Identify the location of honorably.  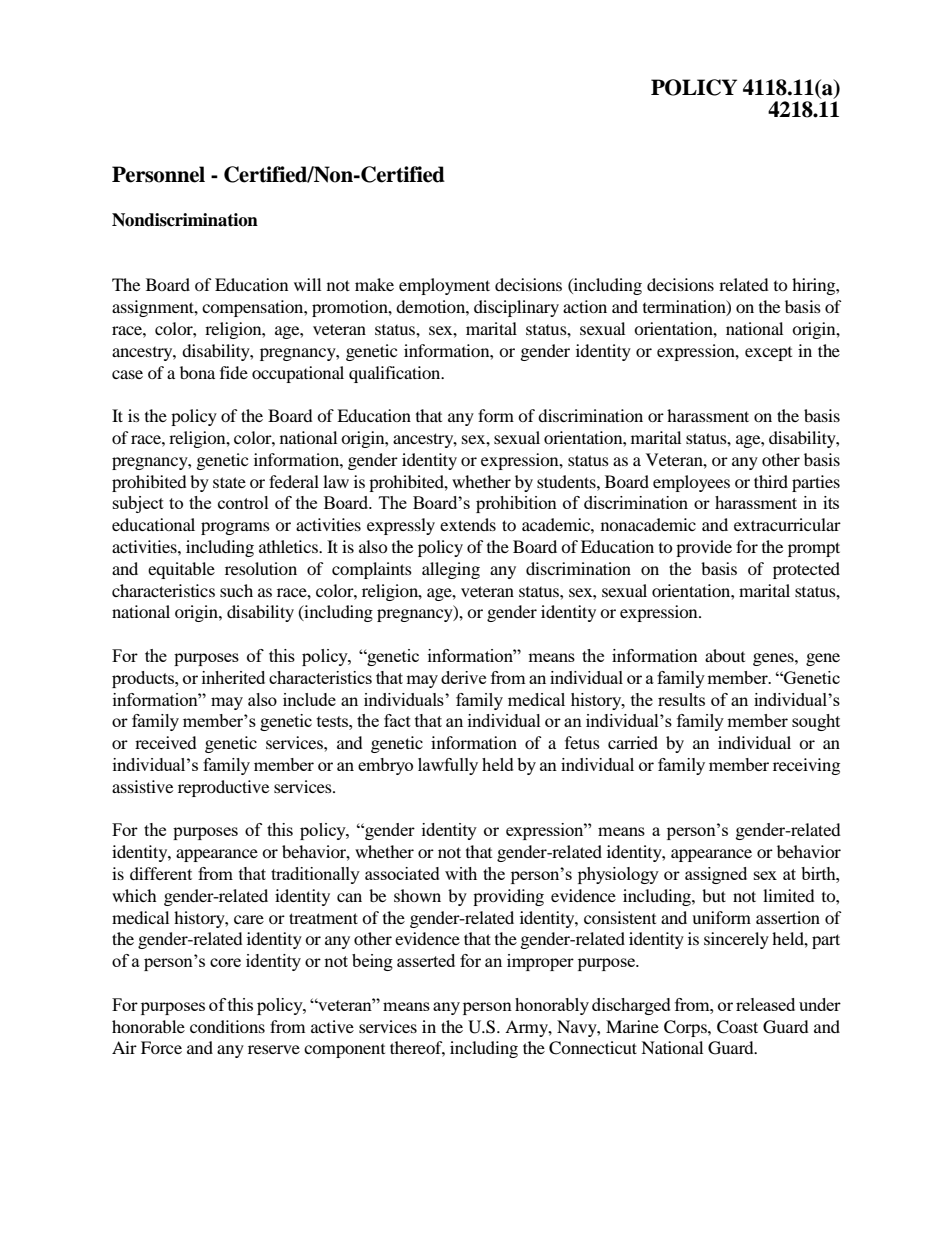
(552, 1006).
